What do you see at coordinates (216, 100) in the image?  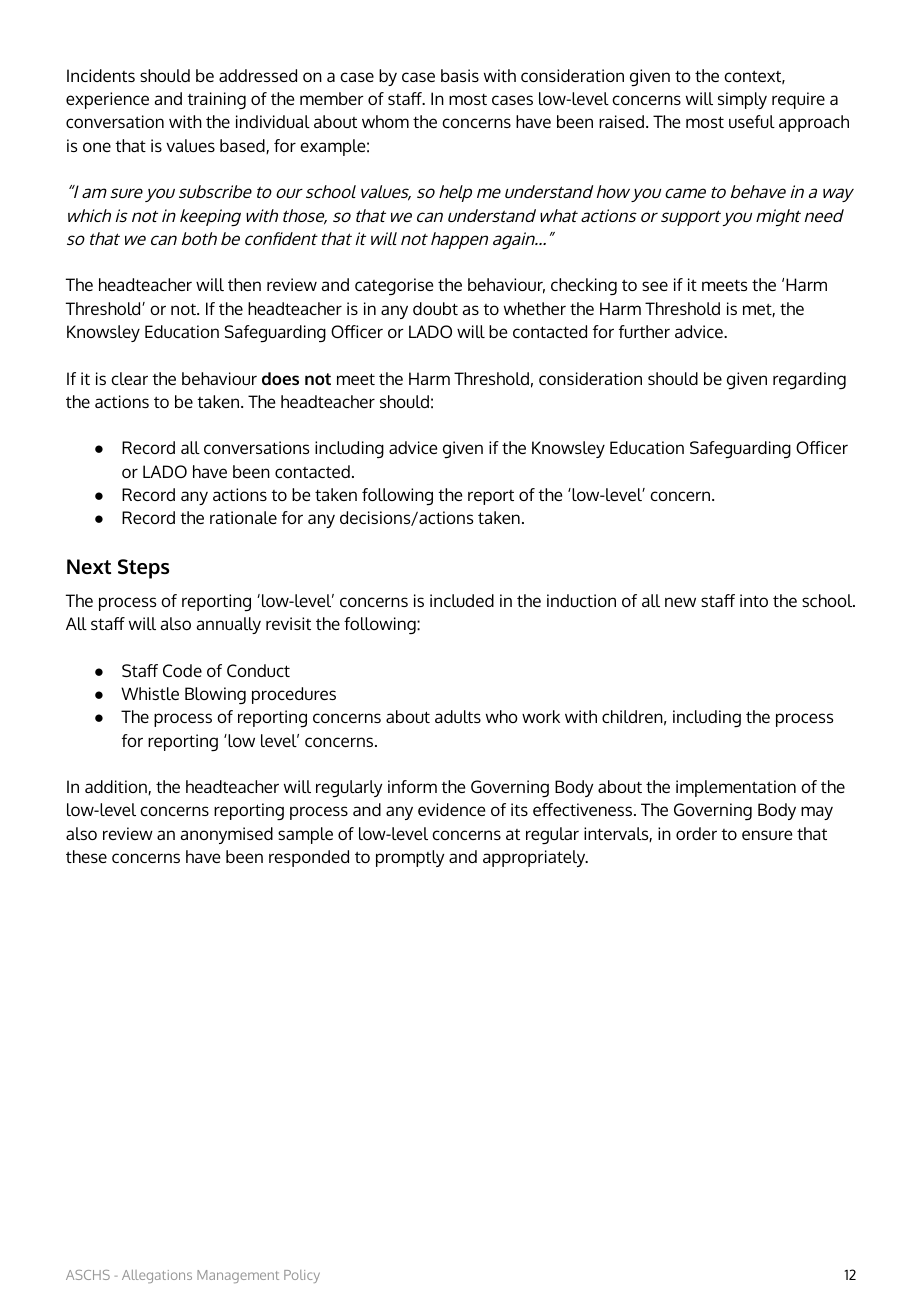 I see `training` at bounding box center [216, 100].
